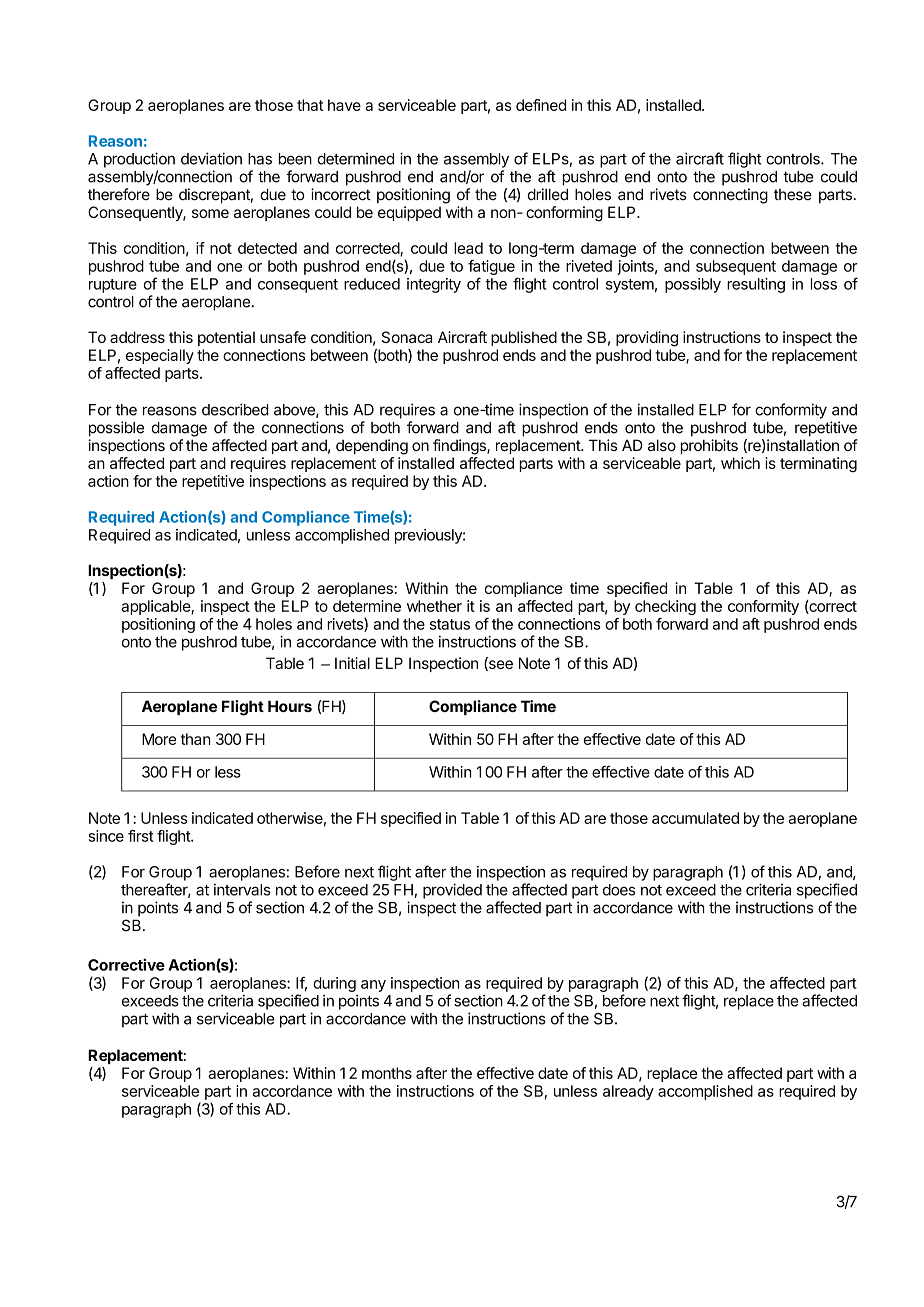 This page has width=924, height=1307. I want to click on defined, so click(541, 105).
